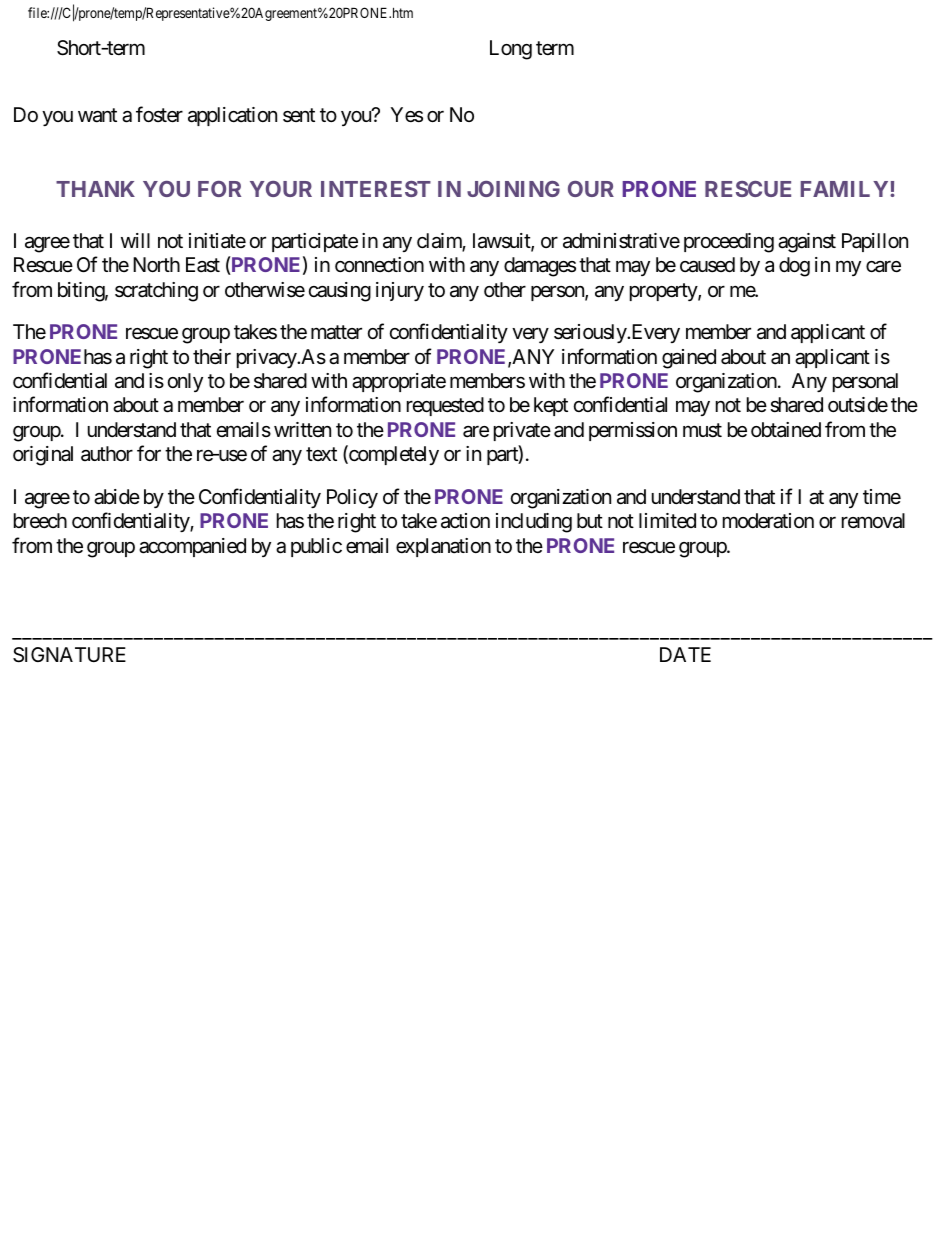 The height and width of the screenshot is (1233, 952). What do you see at coordinates (336, 333) in the screenshot?
I see `matter` at bounding box center [336, 333].
